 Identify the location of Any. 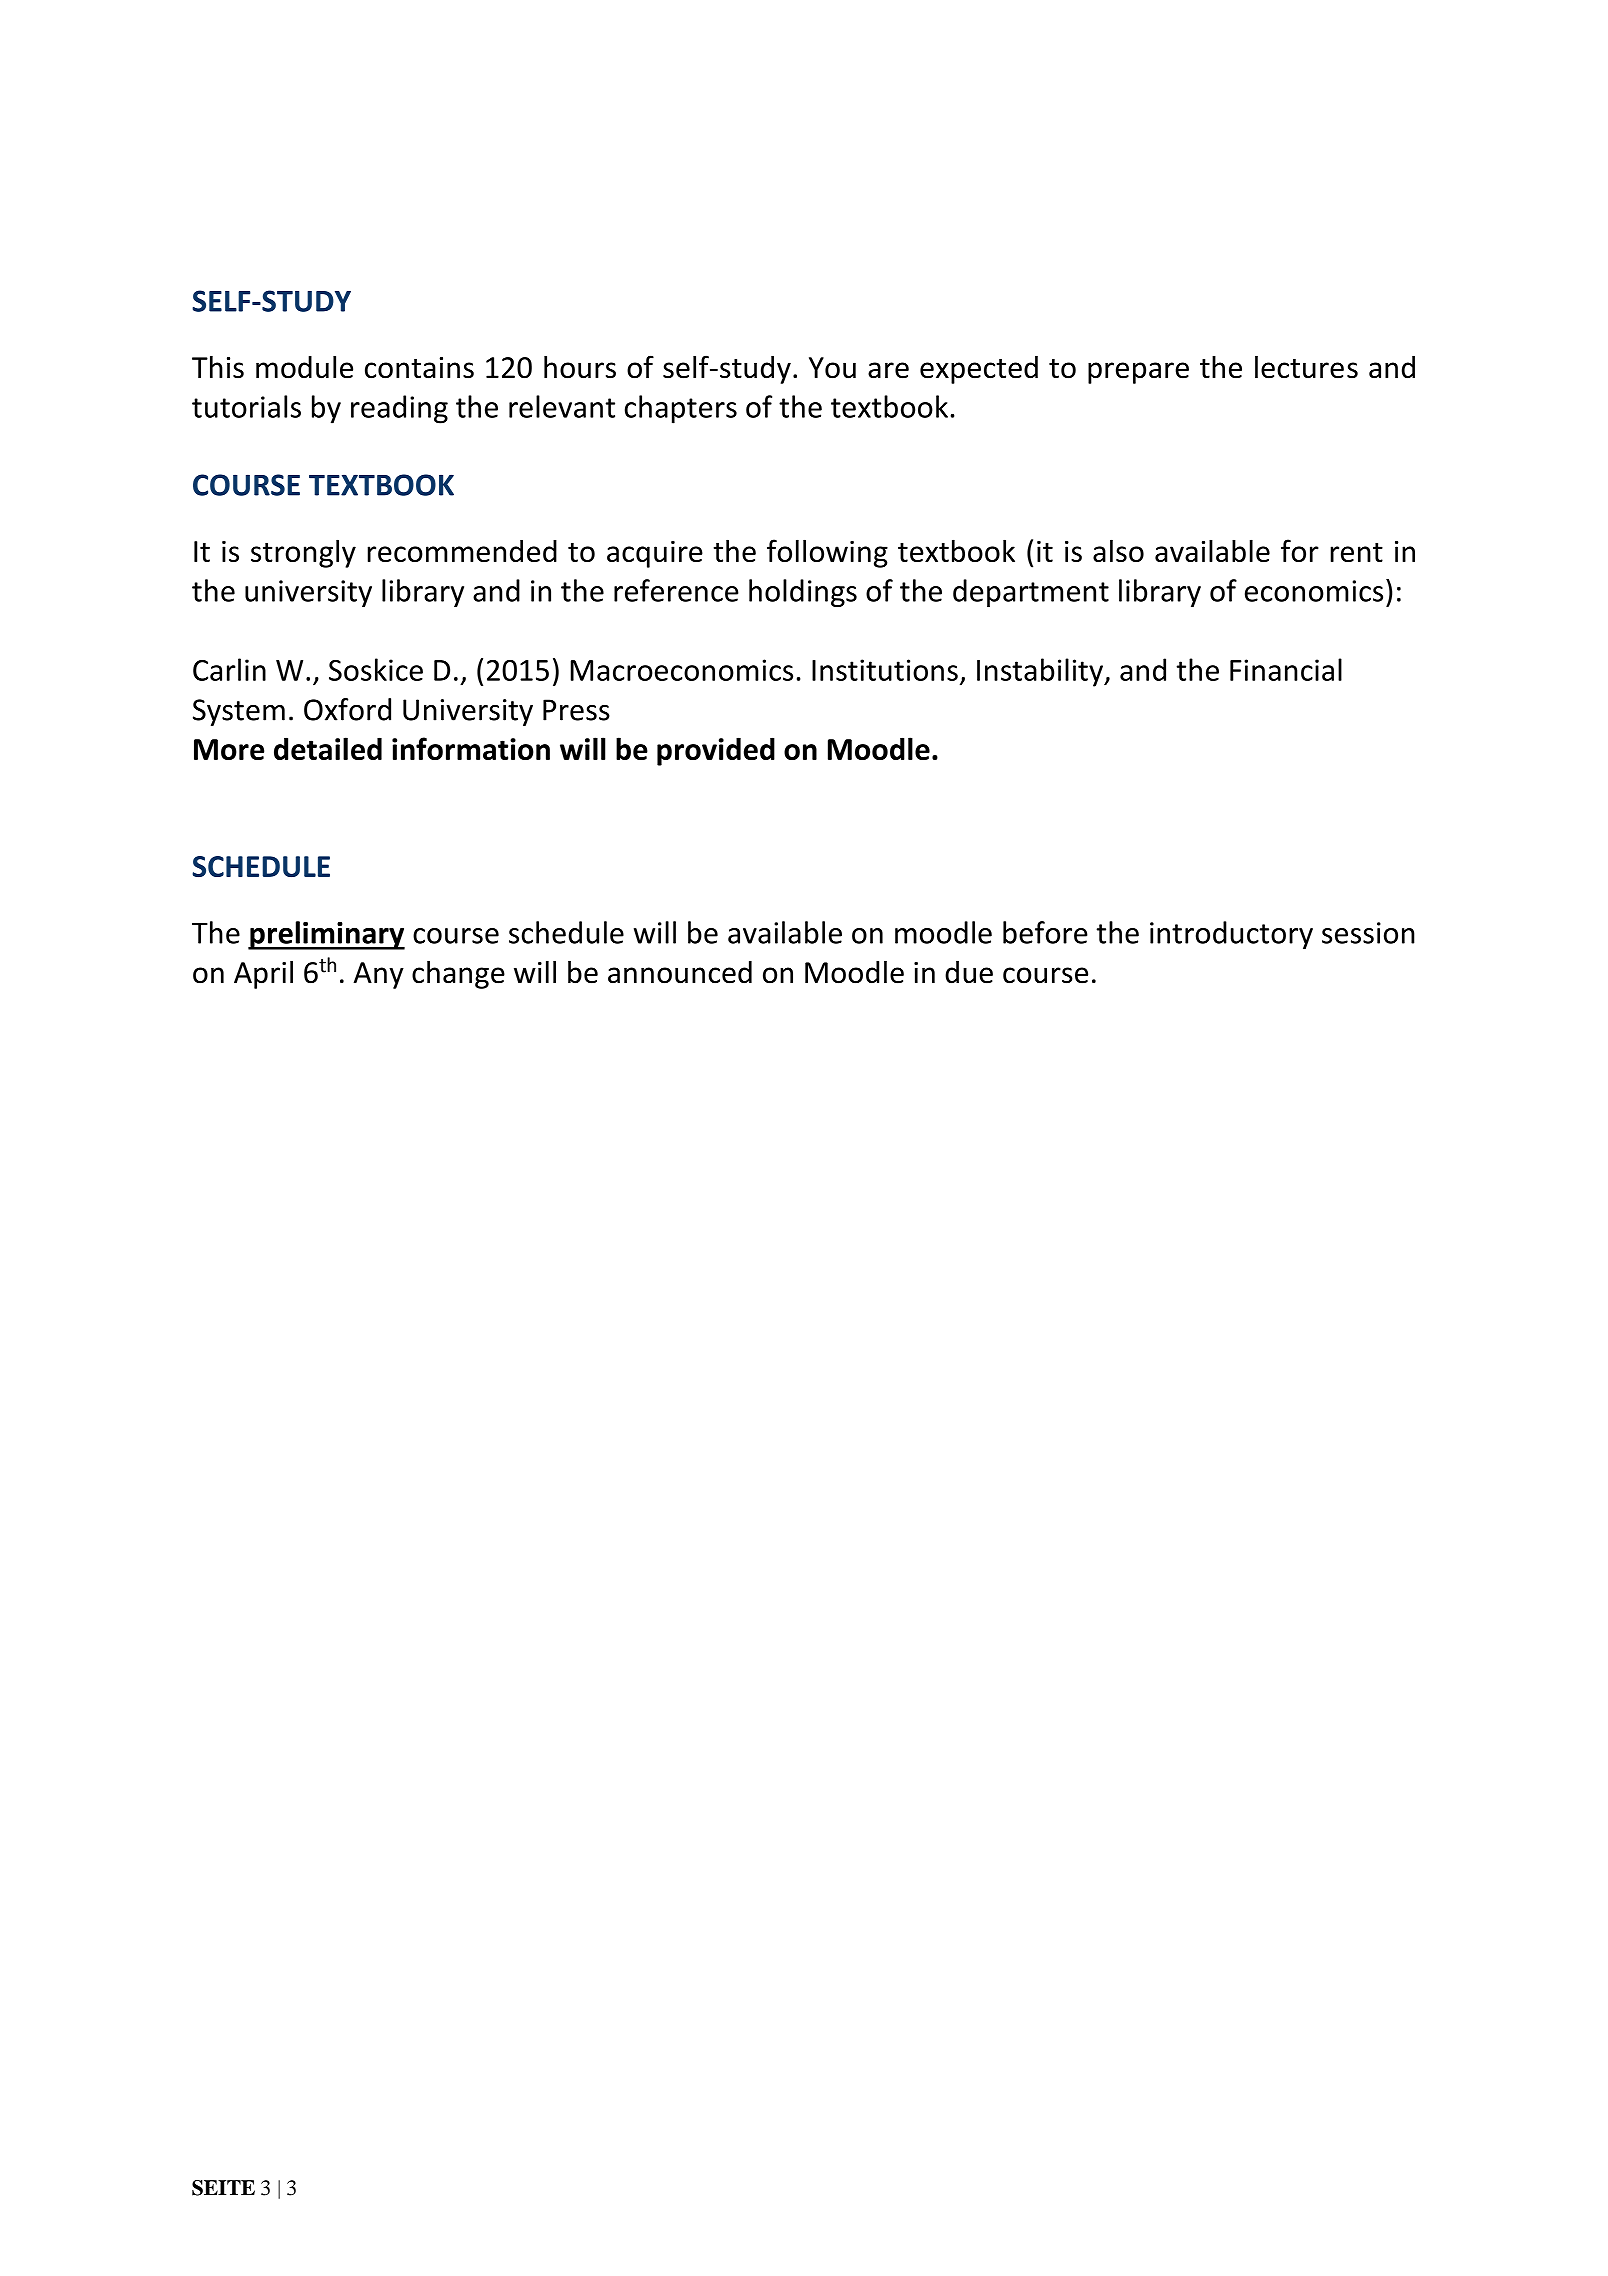
(378, 975).
